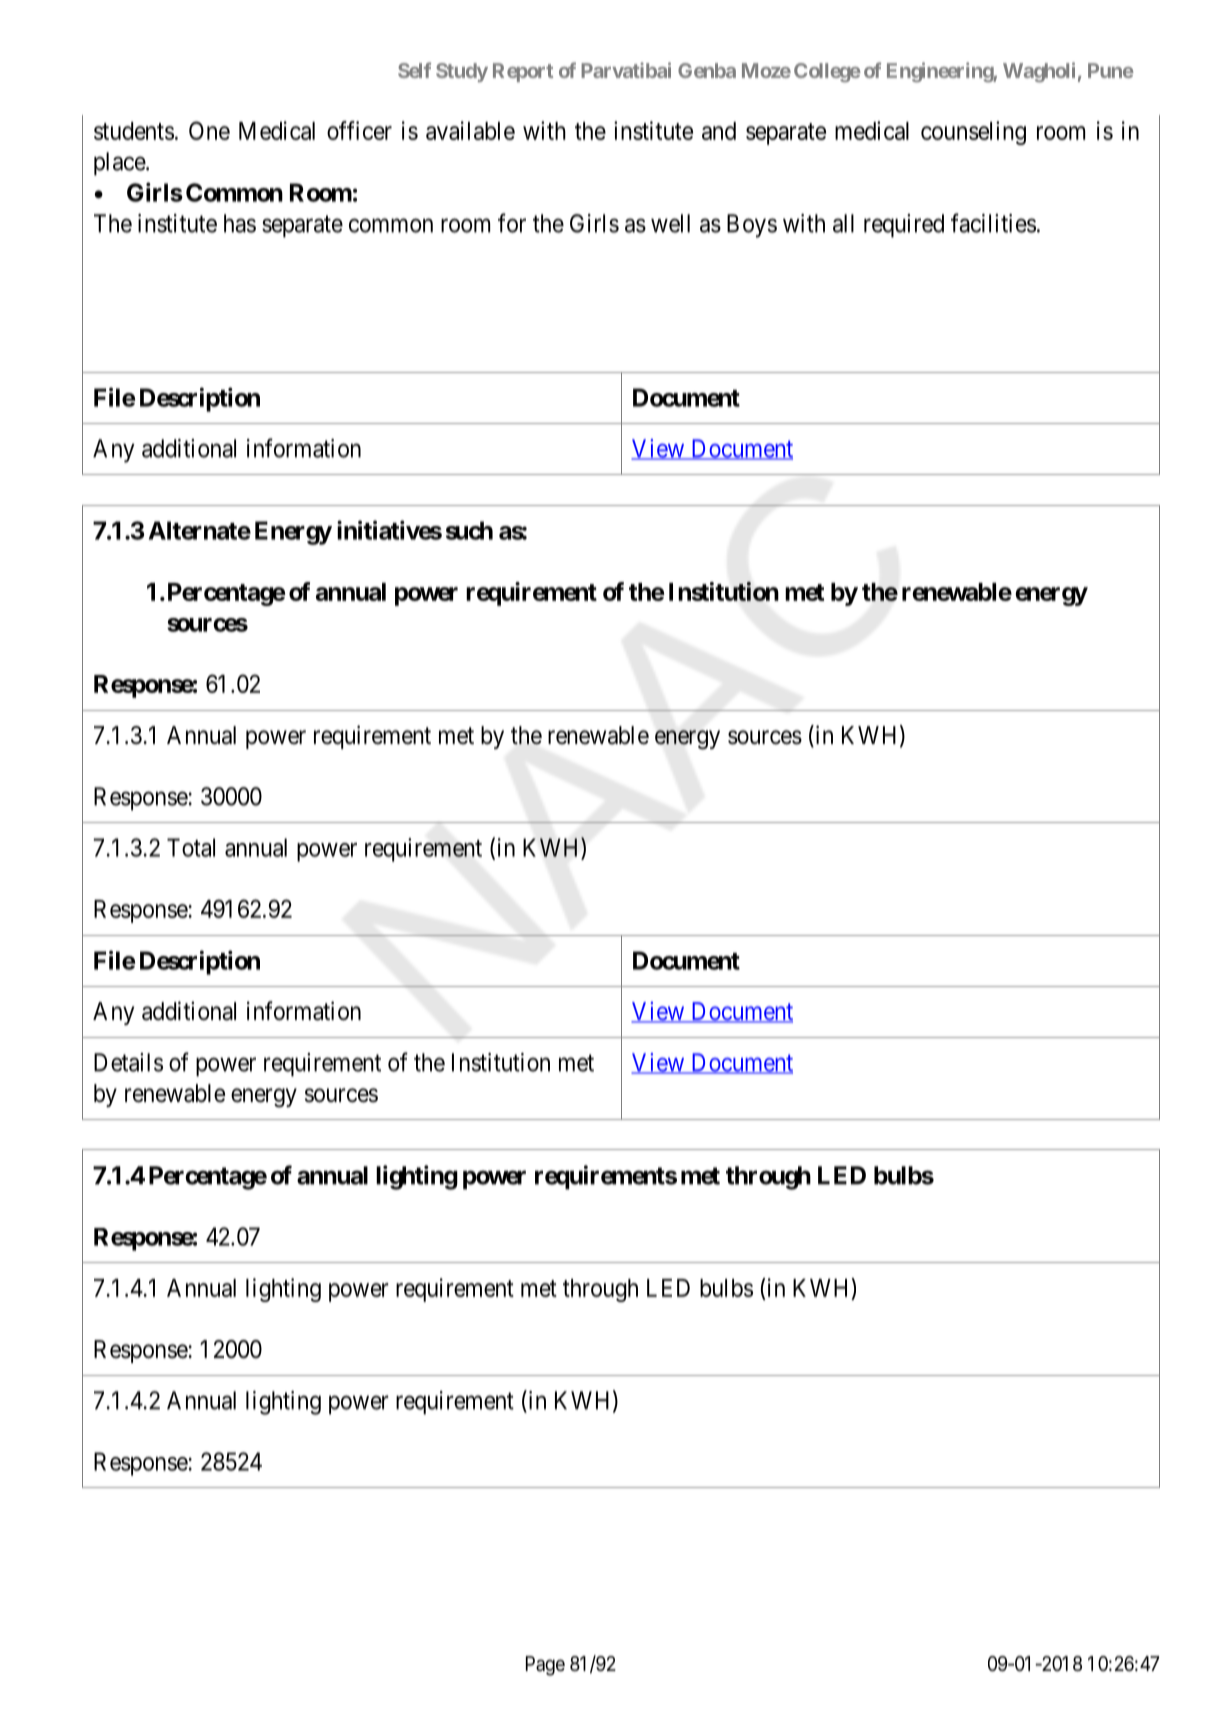  I want to click on One, so click(209, 130).
